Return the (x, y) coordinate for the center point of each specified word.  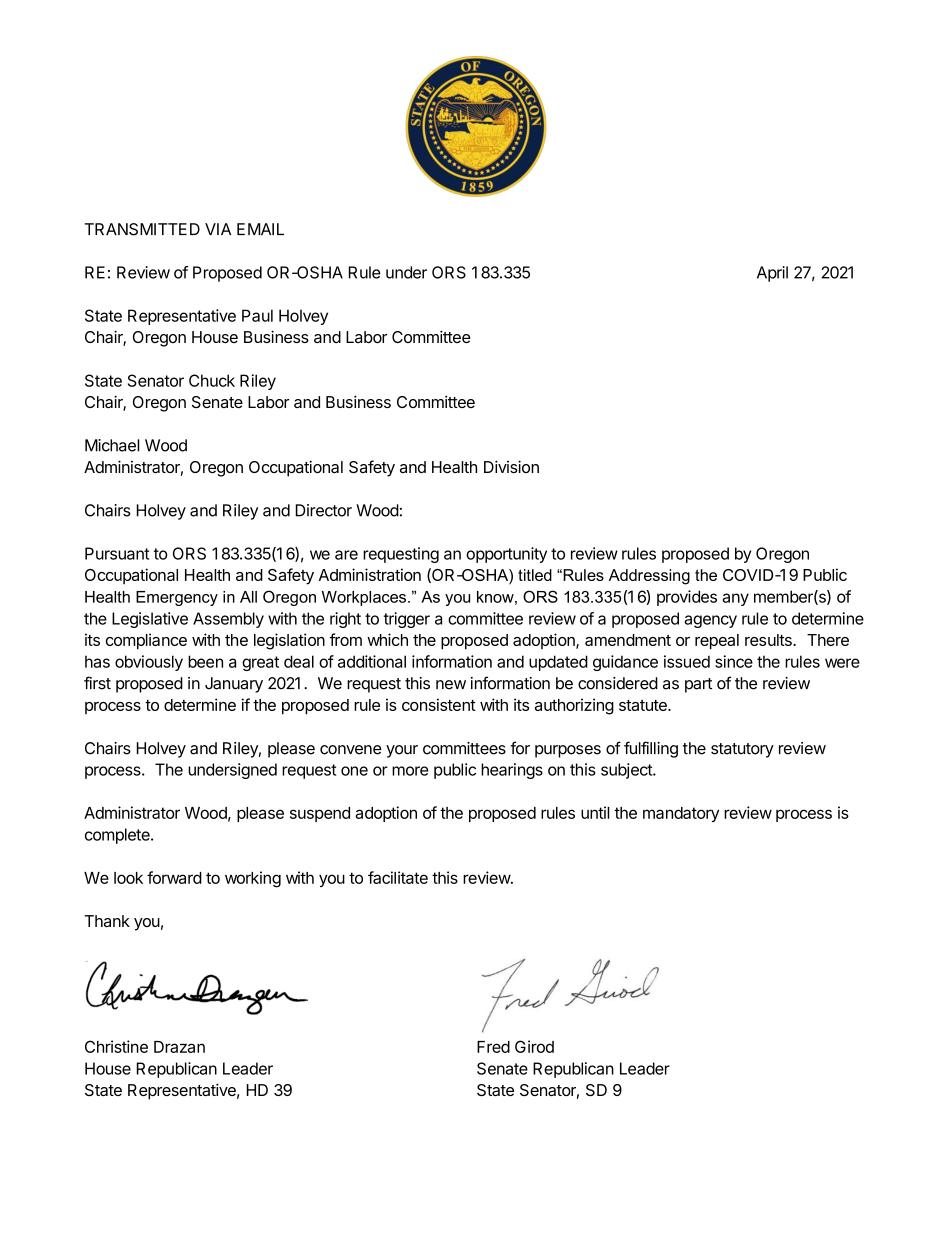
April (772, 274)
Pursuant (117, 553)
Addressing (649, 577)
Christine (116, 1046)
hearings (512, 771)
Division (511, 466)
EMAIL (260, 229)
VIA (218, 229)
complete (118, 836)
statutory (742, 750)
